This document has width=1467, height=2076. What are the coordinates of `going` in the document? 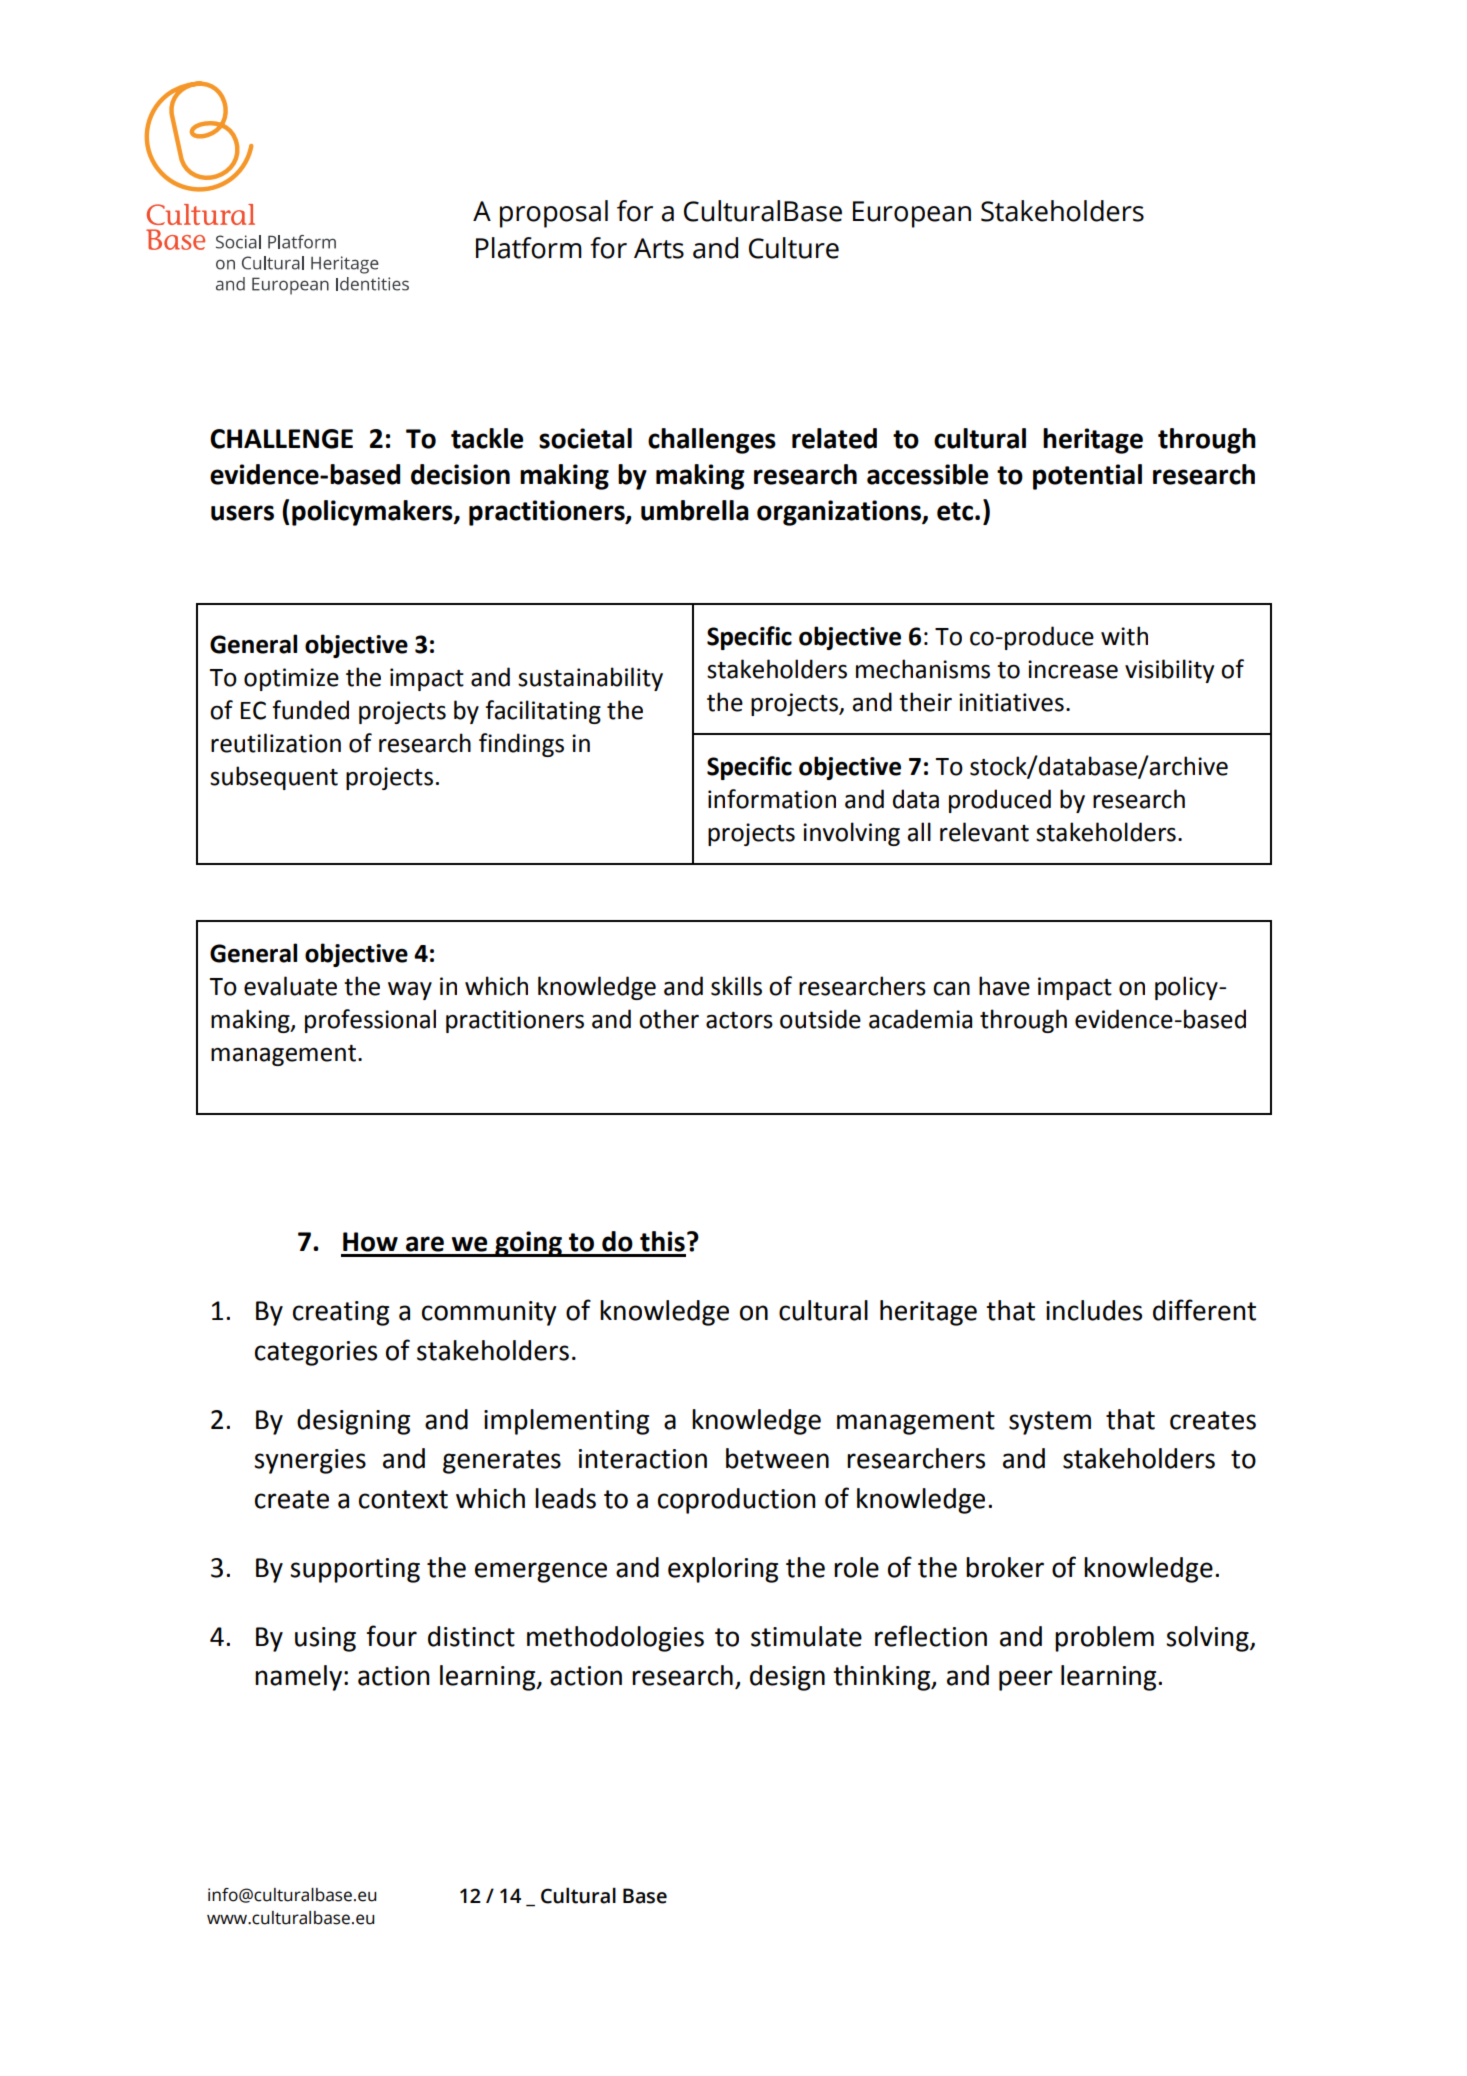 It's located at (528, 1244).
